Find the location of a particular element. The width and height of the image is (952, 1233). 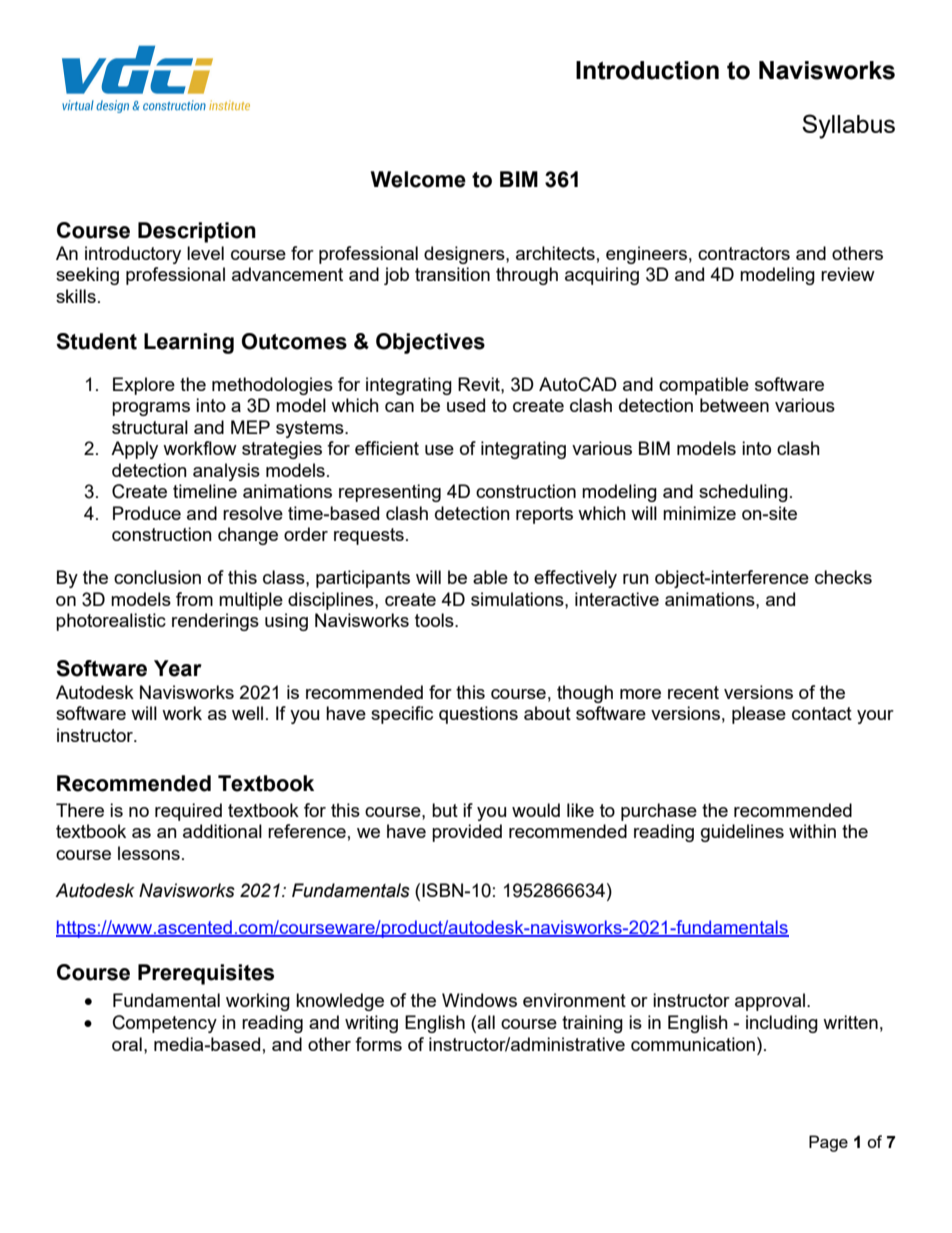

forms is located at coordinates (378, 1044).
